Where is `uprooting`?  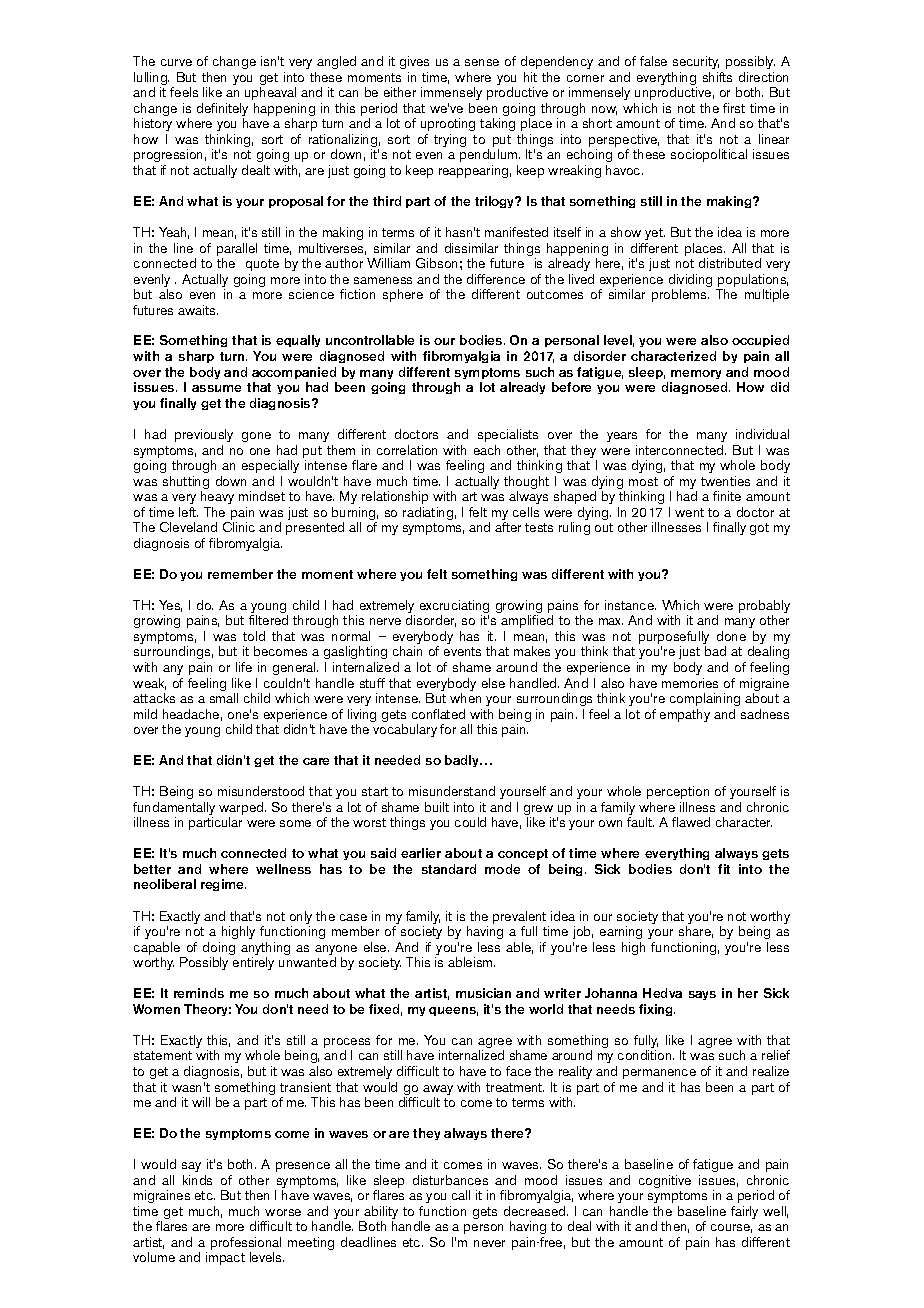
uprooting is located at coordinates (448, 124).
